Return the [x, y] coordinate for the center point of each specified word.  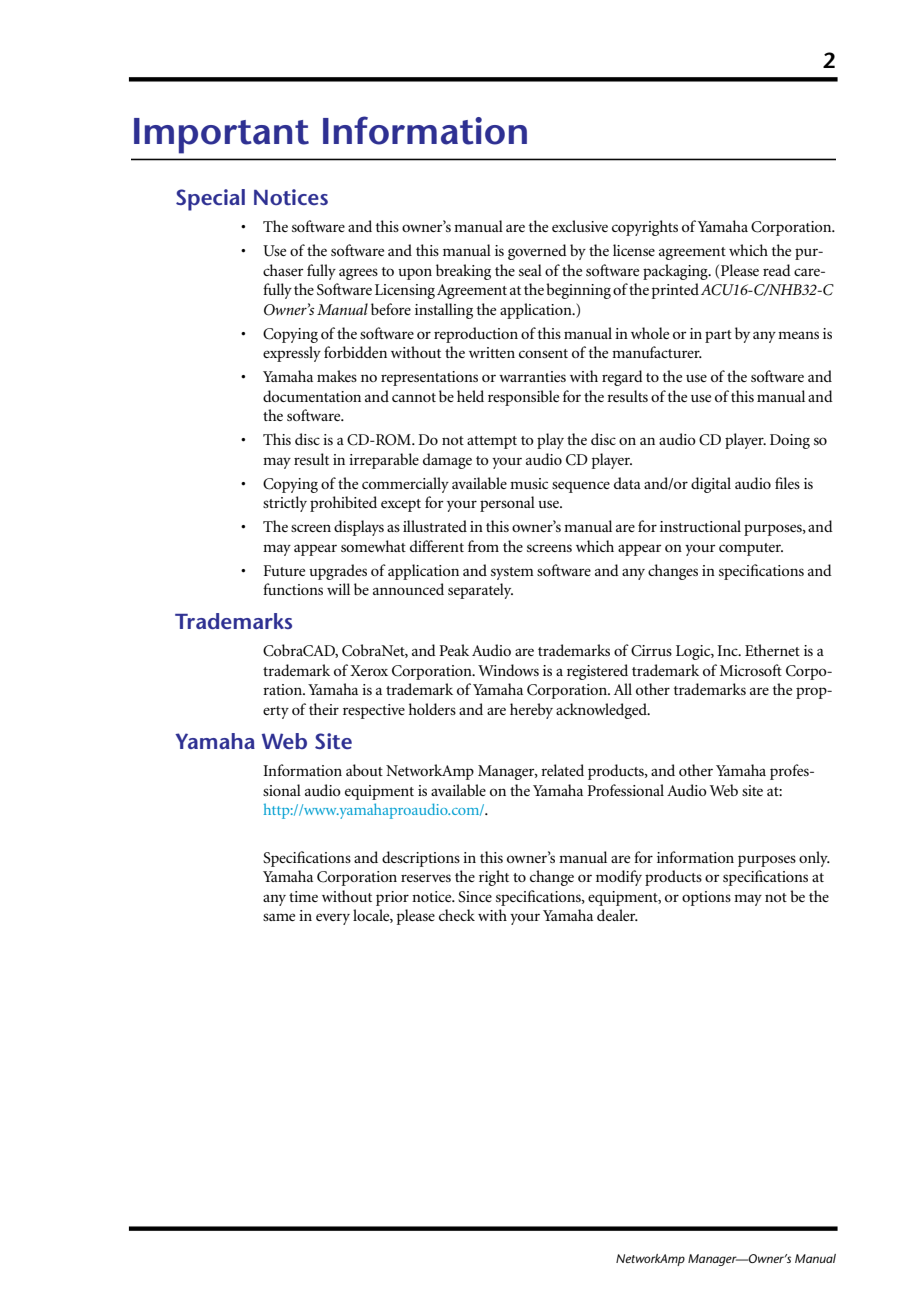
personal [507, 504]
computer [751, 549]
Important [221, 136]
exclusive [580, 226]
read [777, 270]
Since [475, 897]
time [303, 896]
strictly [285, 504]
